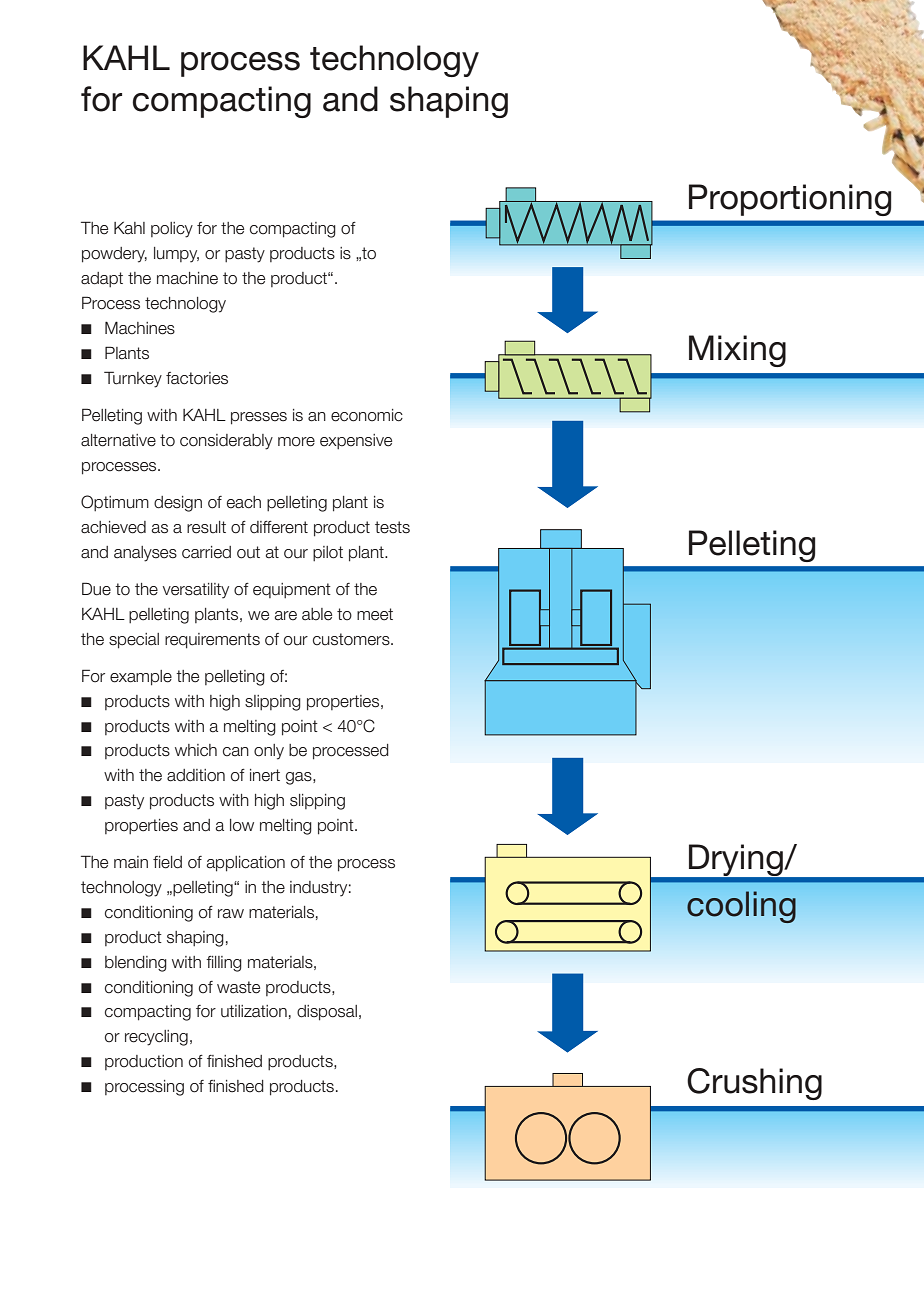 This image has width=924, height=1309. What do you see at coordinates (156, 1038) in the image?
I see `recycling` at bounding box center [156, 1038].
